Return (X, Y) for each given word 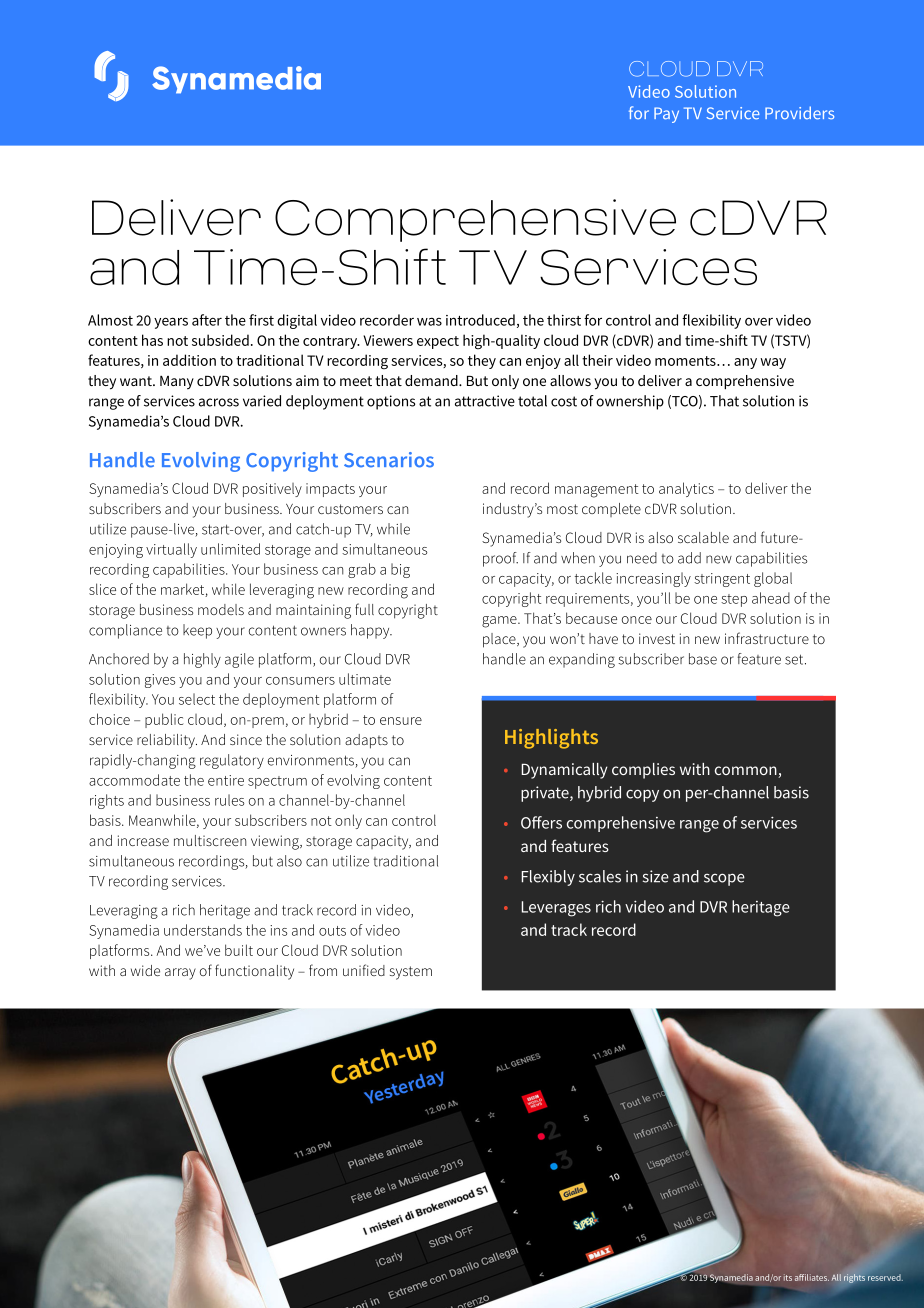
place (500, 640)
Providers (799, 113)
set (795, 659)
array (180, 974)
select (197, 699)
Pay (666, 115)
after (207, 320)
